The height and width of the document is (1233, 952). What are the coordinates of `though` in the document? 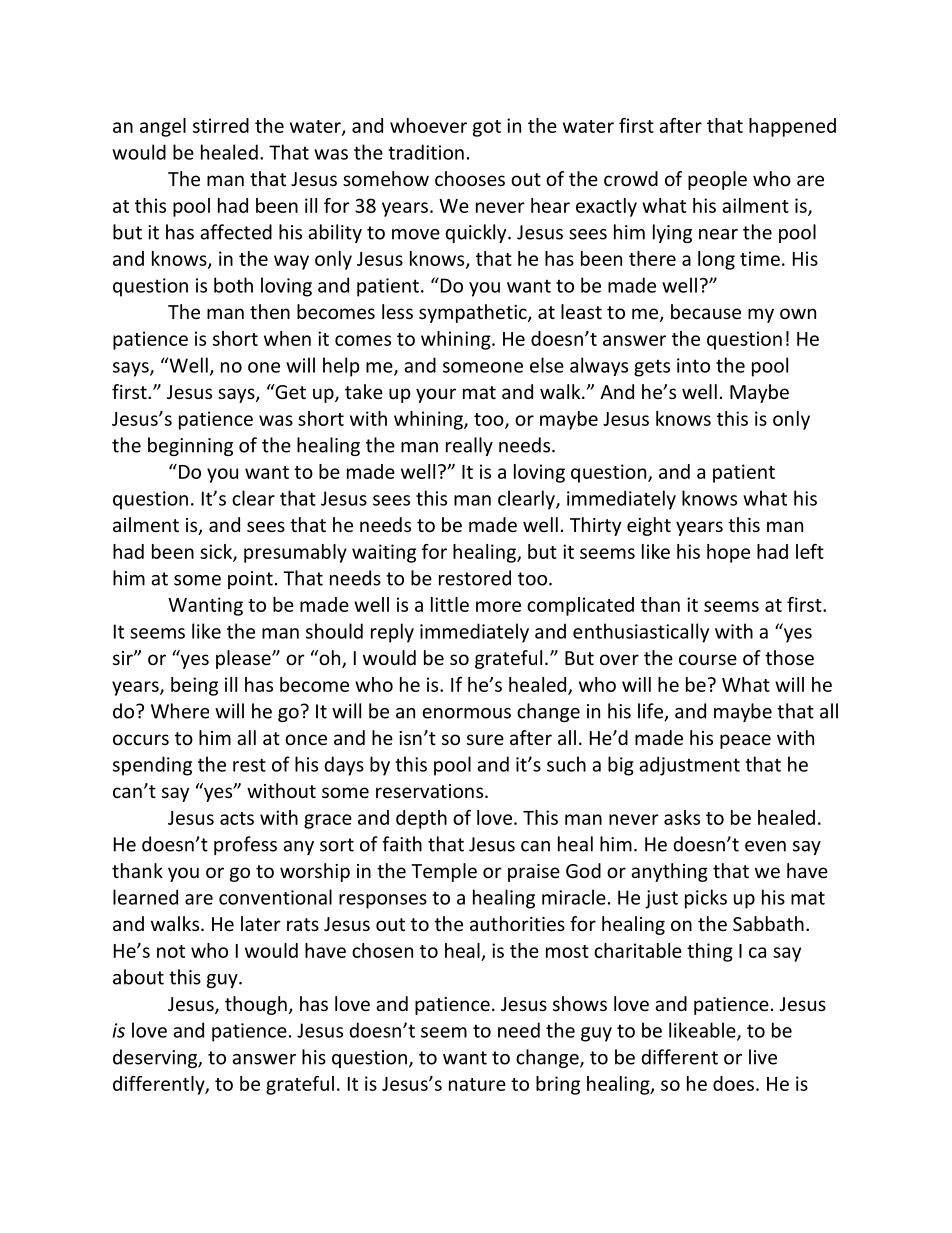 It's located at (256, 1005).
